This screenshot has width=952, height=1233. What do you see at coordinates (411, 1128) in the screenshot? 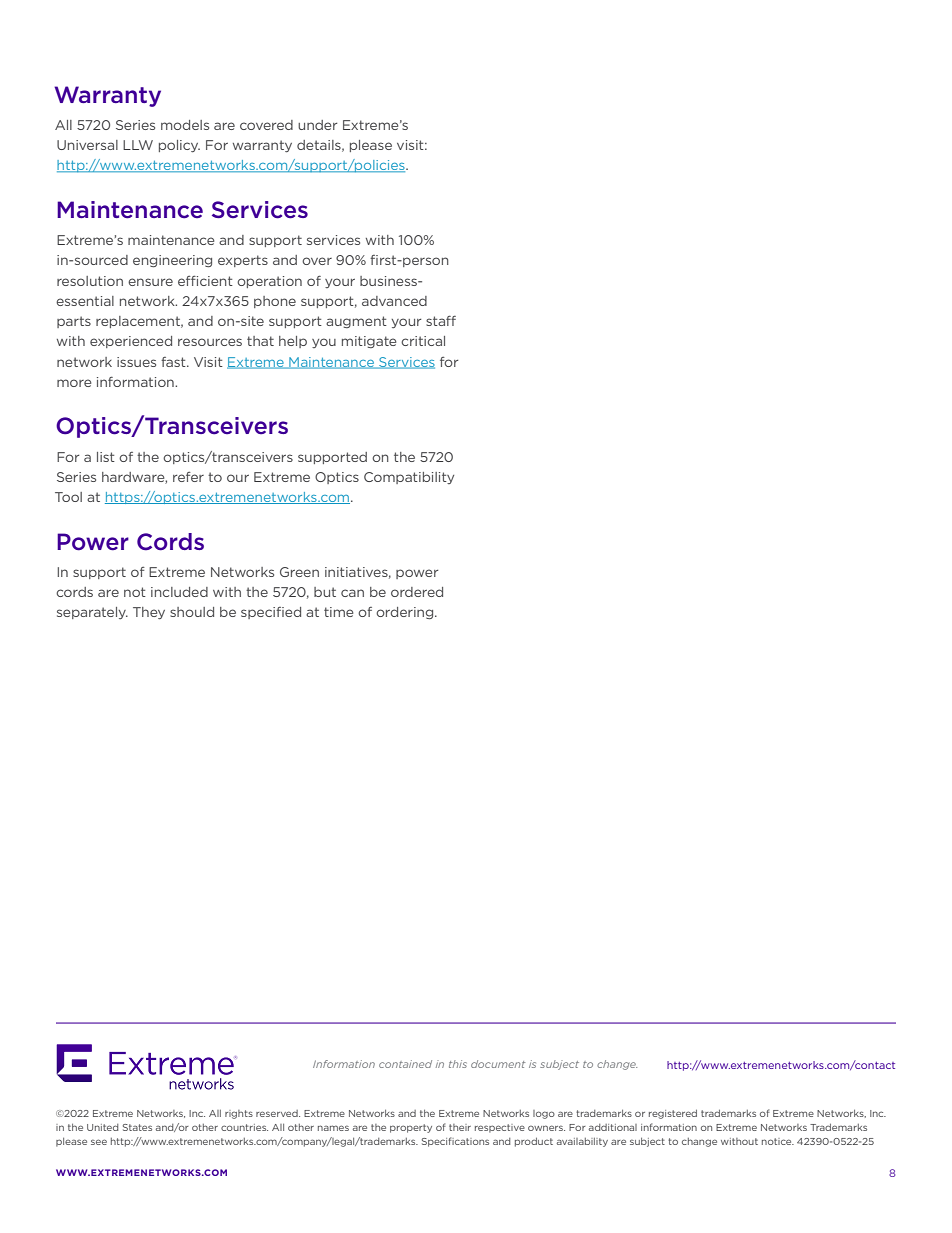
I see `property` at bounding box center [411, 1128].
